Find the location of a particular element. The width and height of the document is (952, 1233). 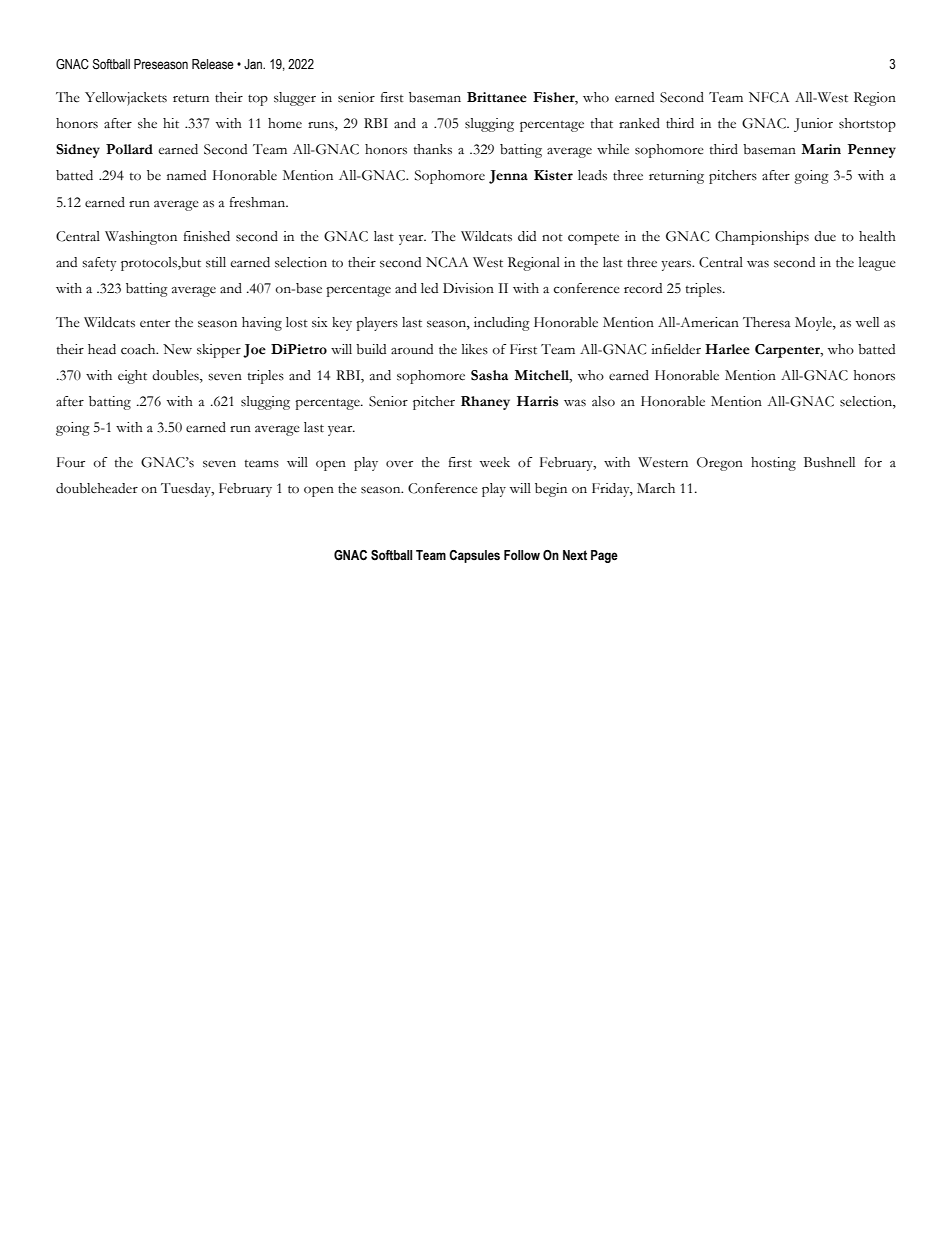

Jenna is located at coordinates (508, 177).
